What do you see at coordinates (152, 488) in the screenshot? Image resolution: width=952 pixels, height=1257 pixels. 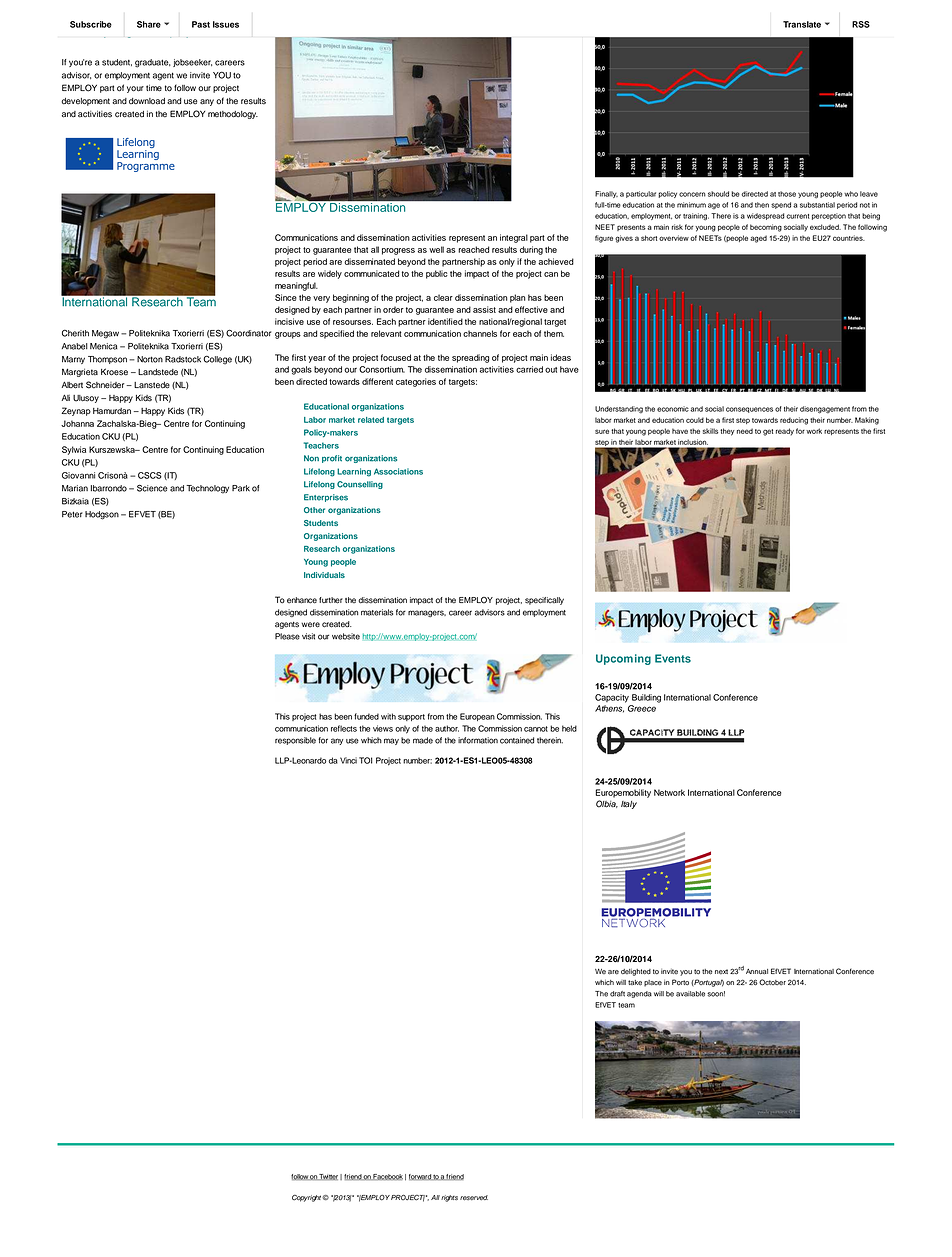 I see `Science` at bounding box center [152, 488].
